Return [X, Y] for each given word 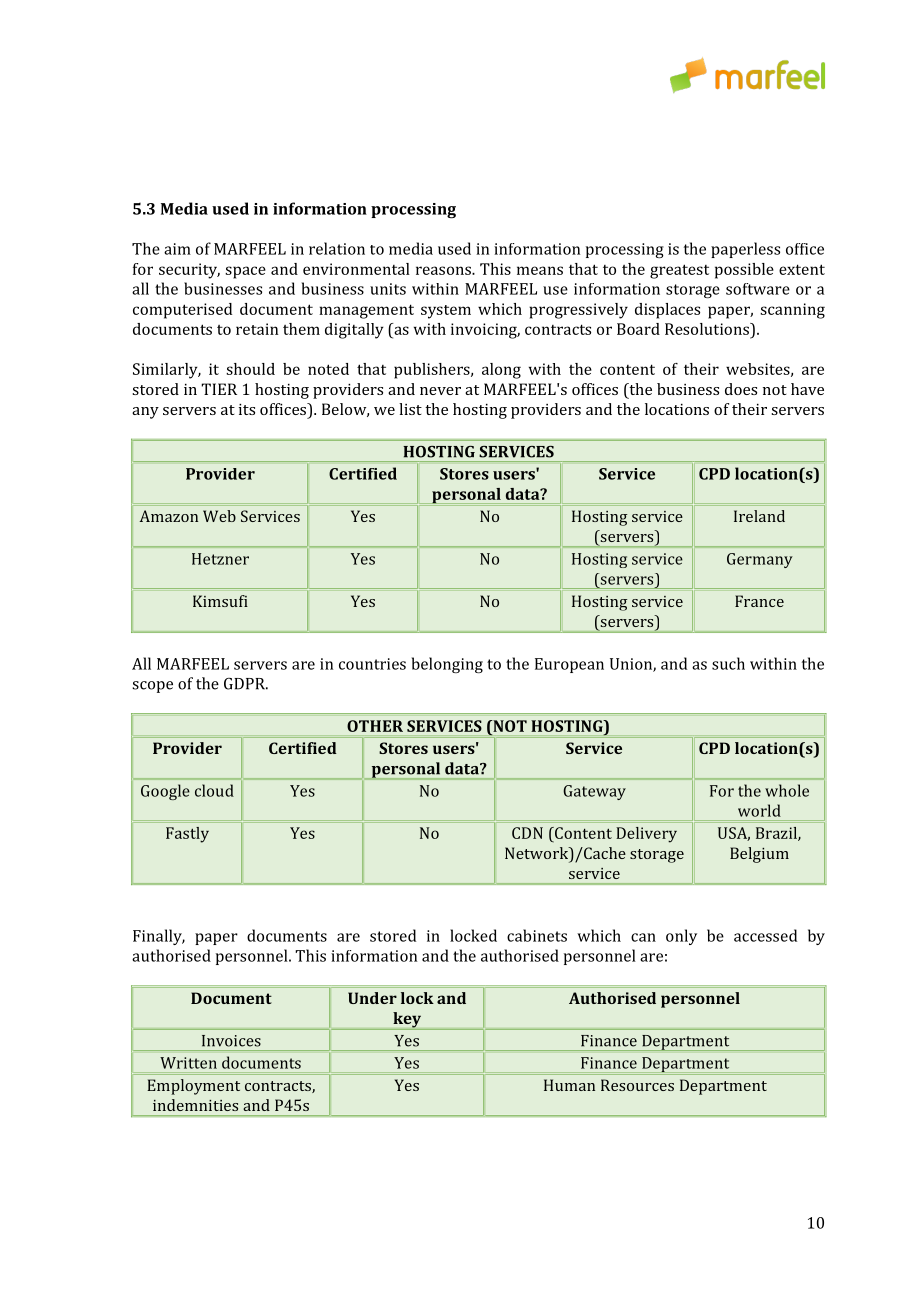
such [728, 663]
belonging [447, 665]
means [540, 270]
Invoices [231, 1041]
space [245, 272]
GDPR [246, 684]
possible [744, 271]
